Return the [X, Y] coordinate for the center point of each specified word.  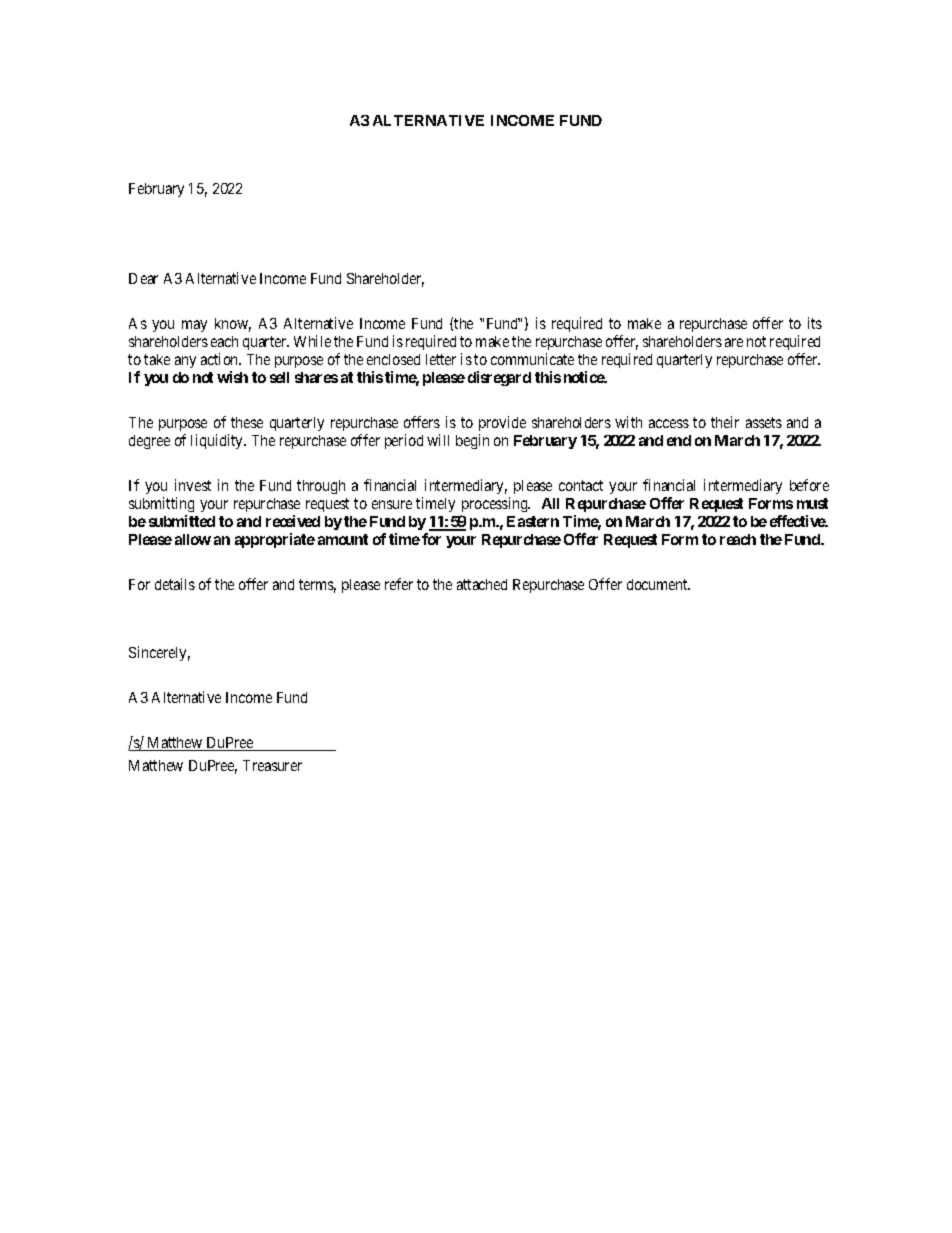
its [815, 323]
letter [441, 359]
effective [798, 521]
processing [496, 504]
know [233, 325]
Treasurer [272, 765]
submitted [182, 521]
